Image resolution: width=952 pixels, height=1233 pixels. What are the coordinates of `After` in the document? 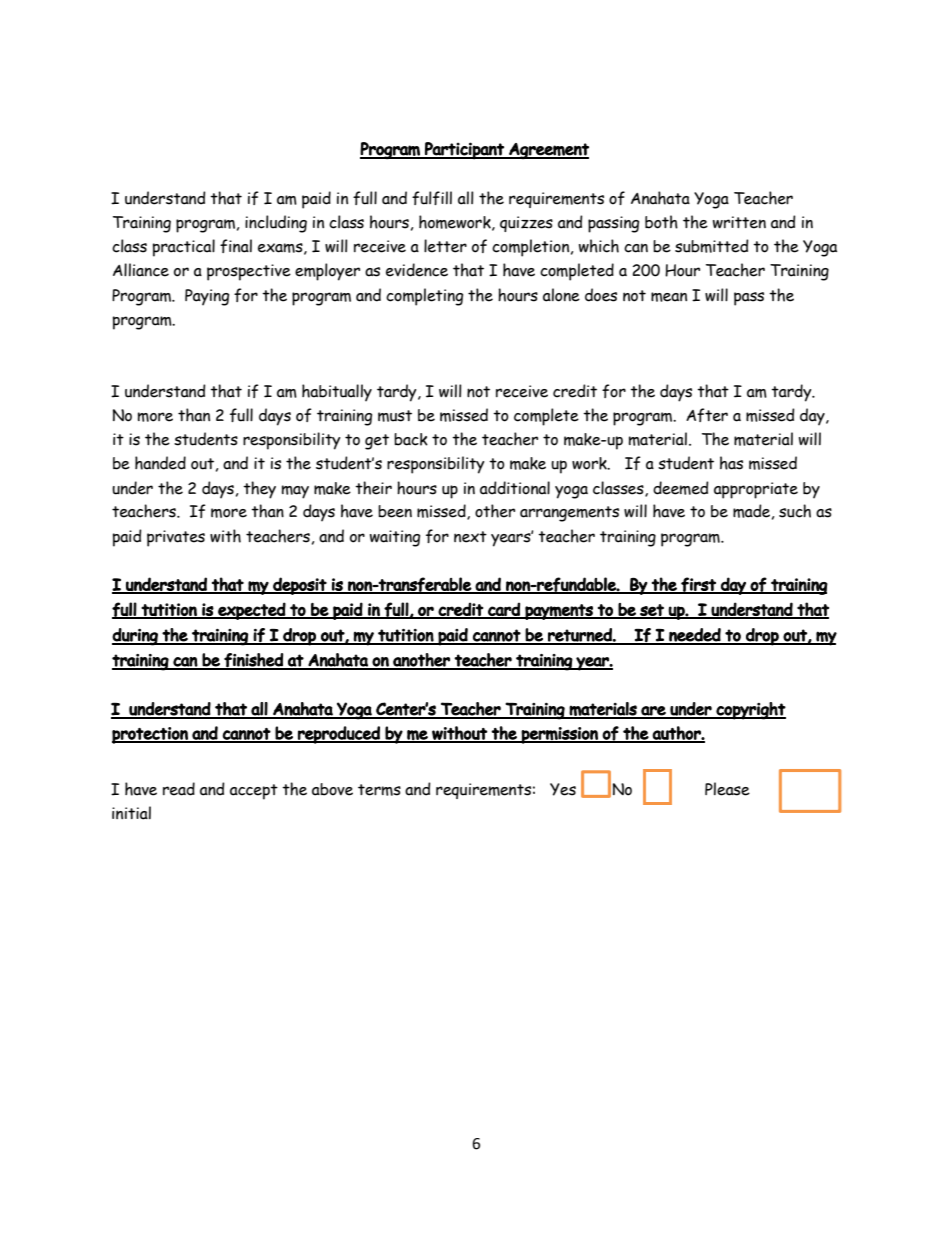 It's located at (707, 415).
